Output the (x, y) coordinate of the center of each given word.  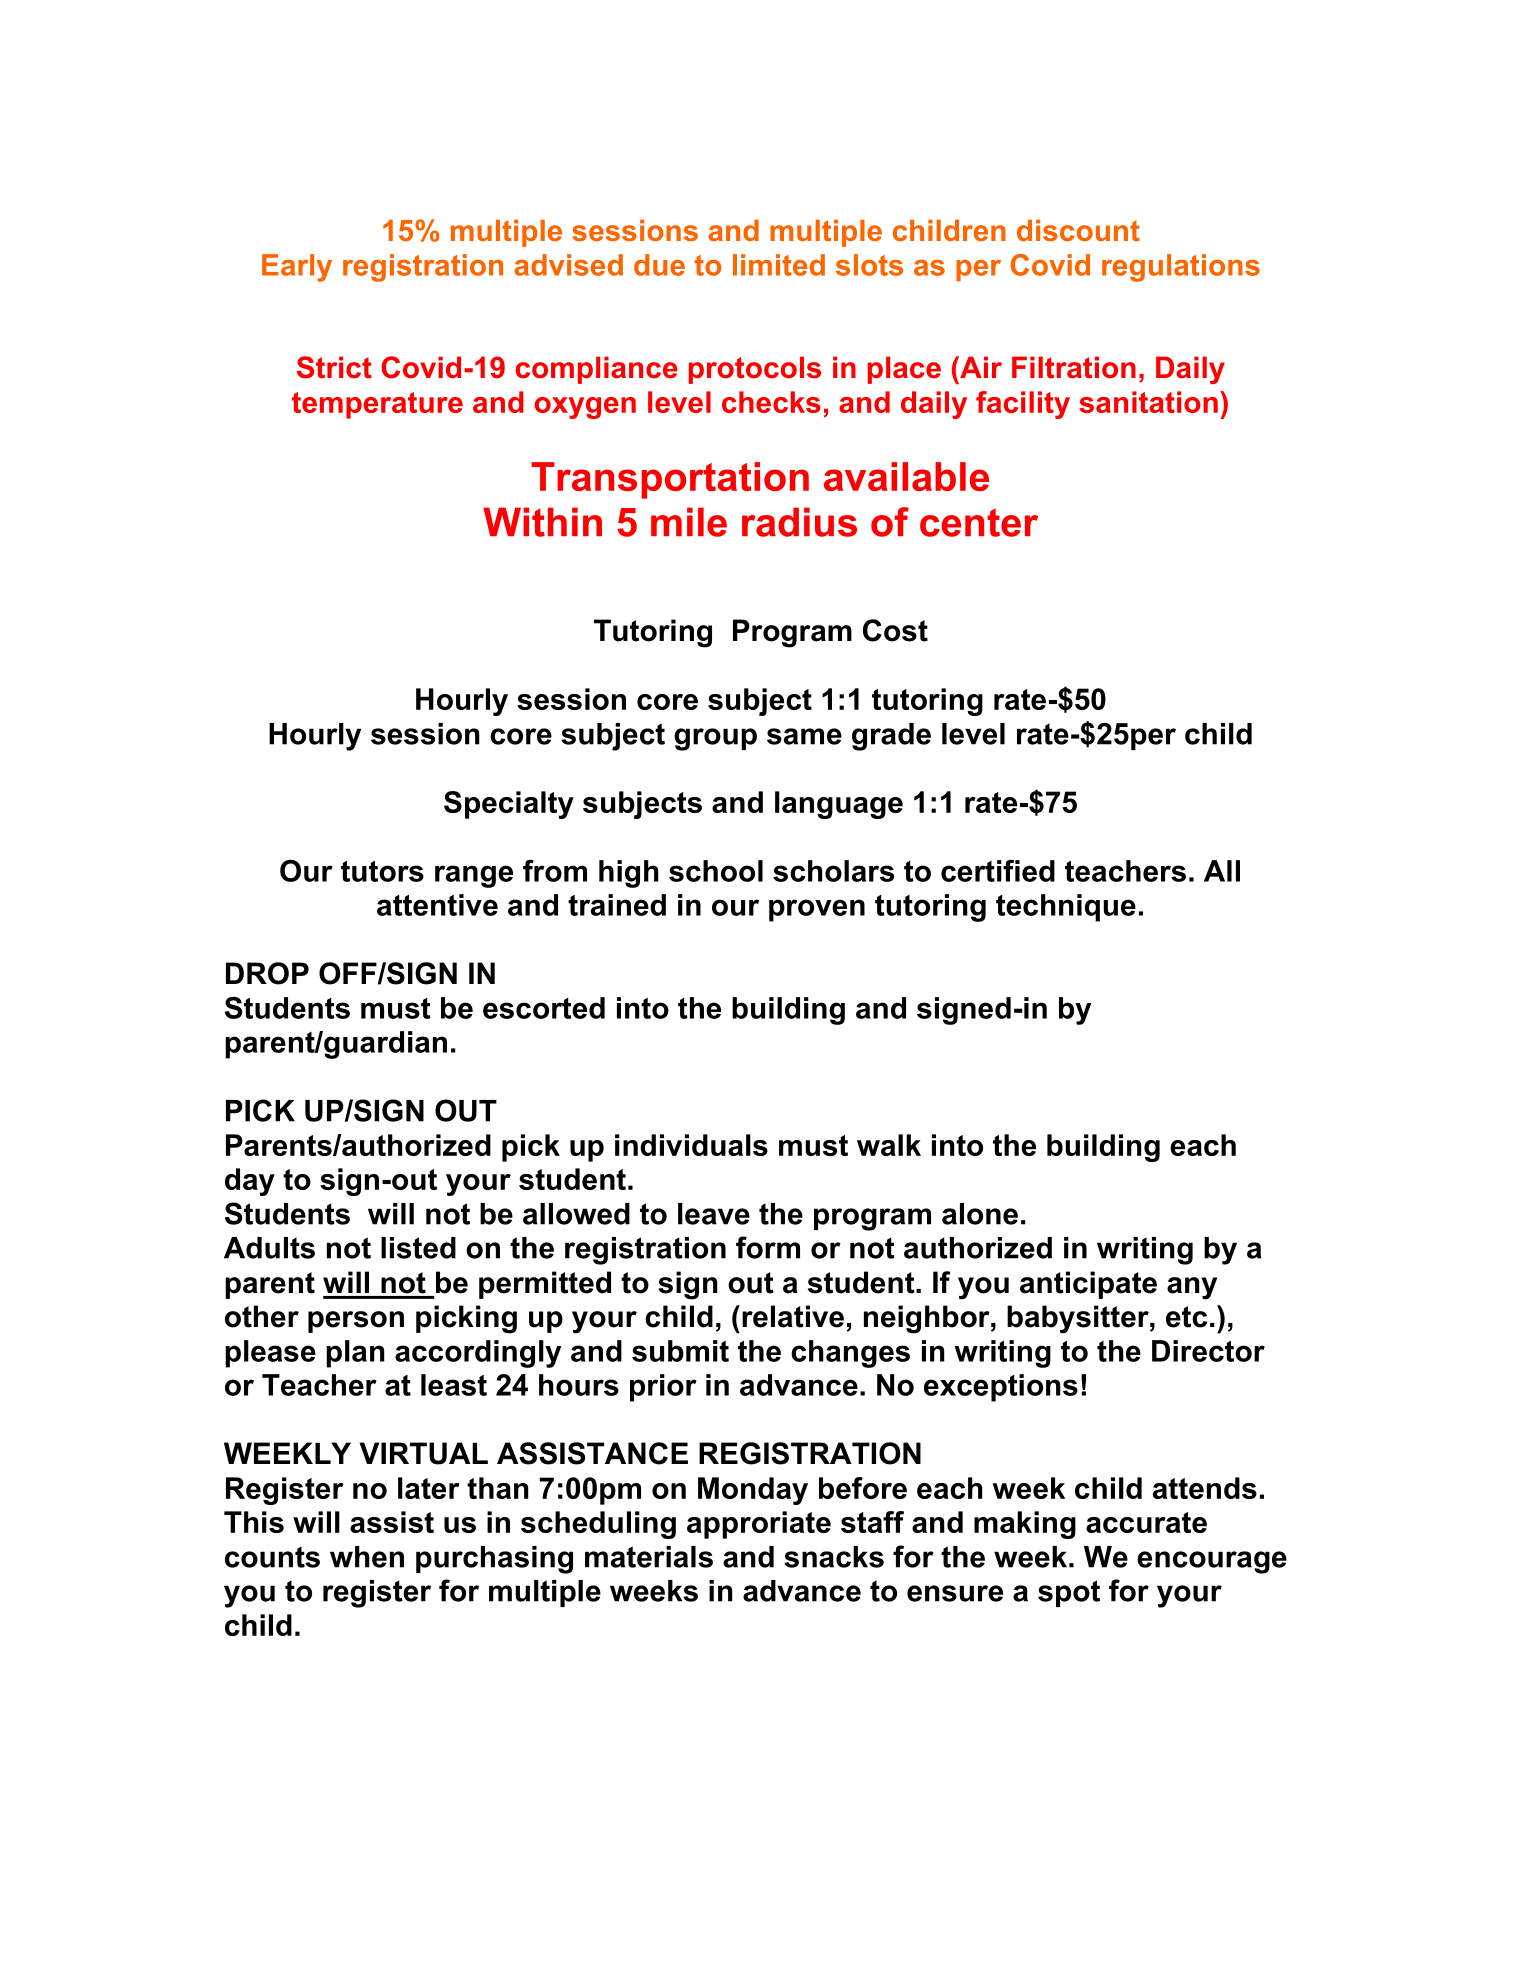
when (367, 1557)
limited (779, 265)
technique (1066, 908)
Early (297, 268)
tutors (382, 871)
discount (1078, 230)
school (716, 871)
